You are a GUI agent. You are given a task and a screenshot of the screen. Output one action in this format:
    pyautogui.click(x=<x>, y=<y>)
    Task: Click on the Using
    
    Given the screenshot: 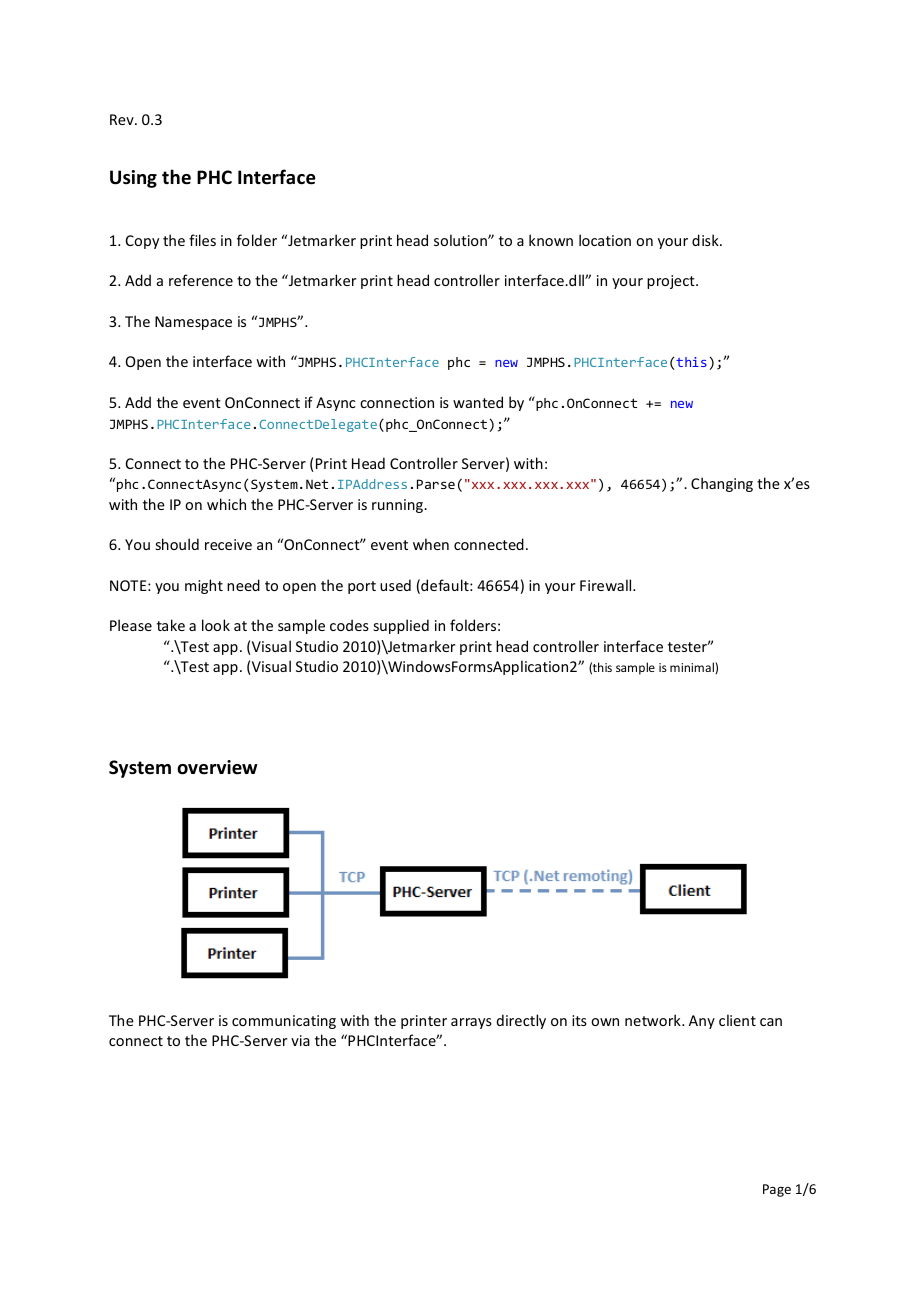 What is the action you would take?
    pyautogui.click(x=133, y=179)
